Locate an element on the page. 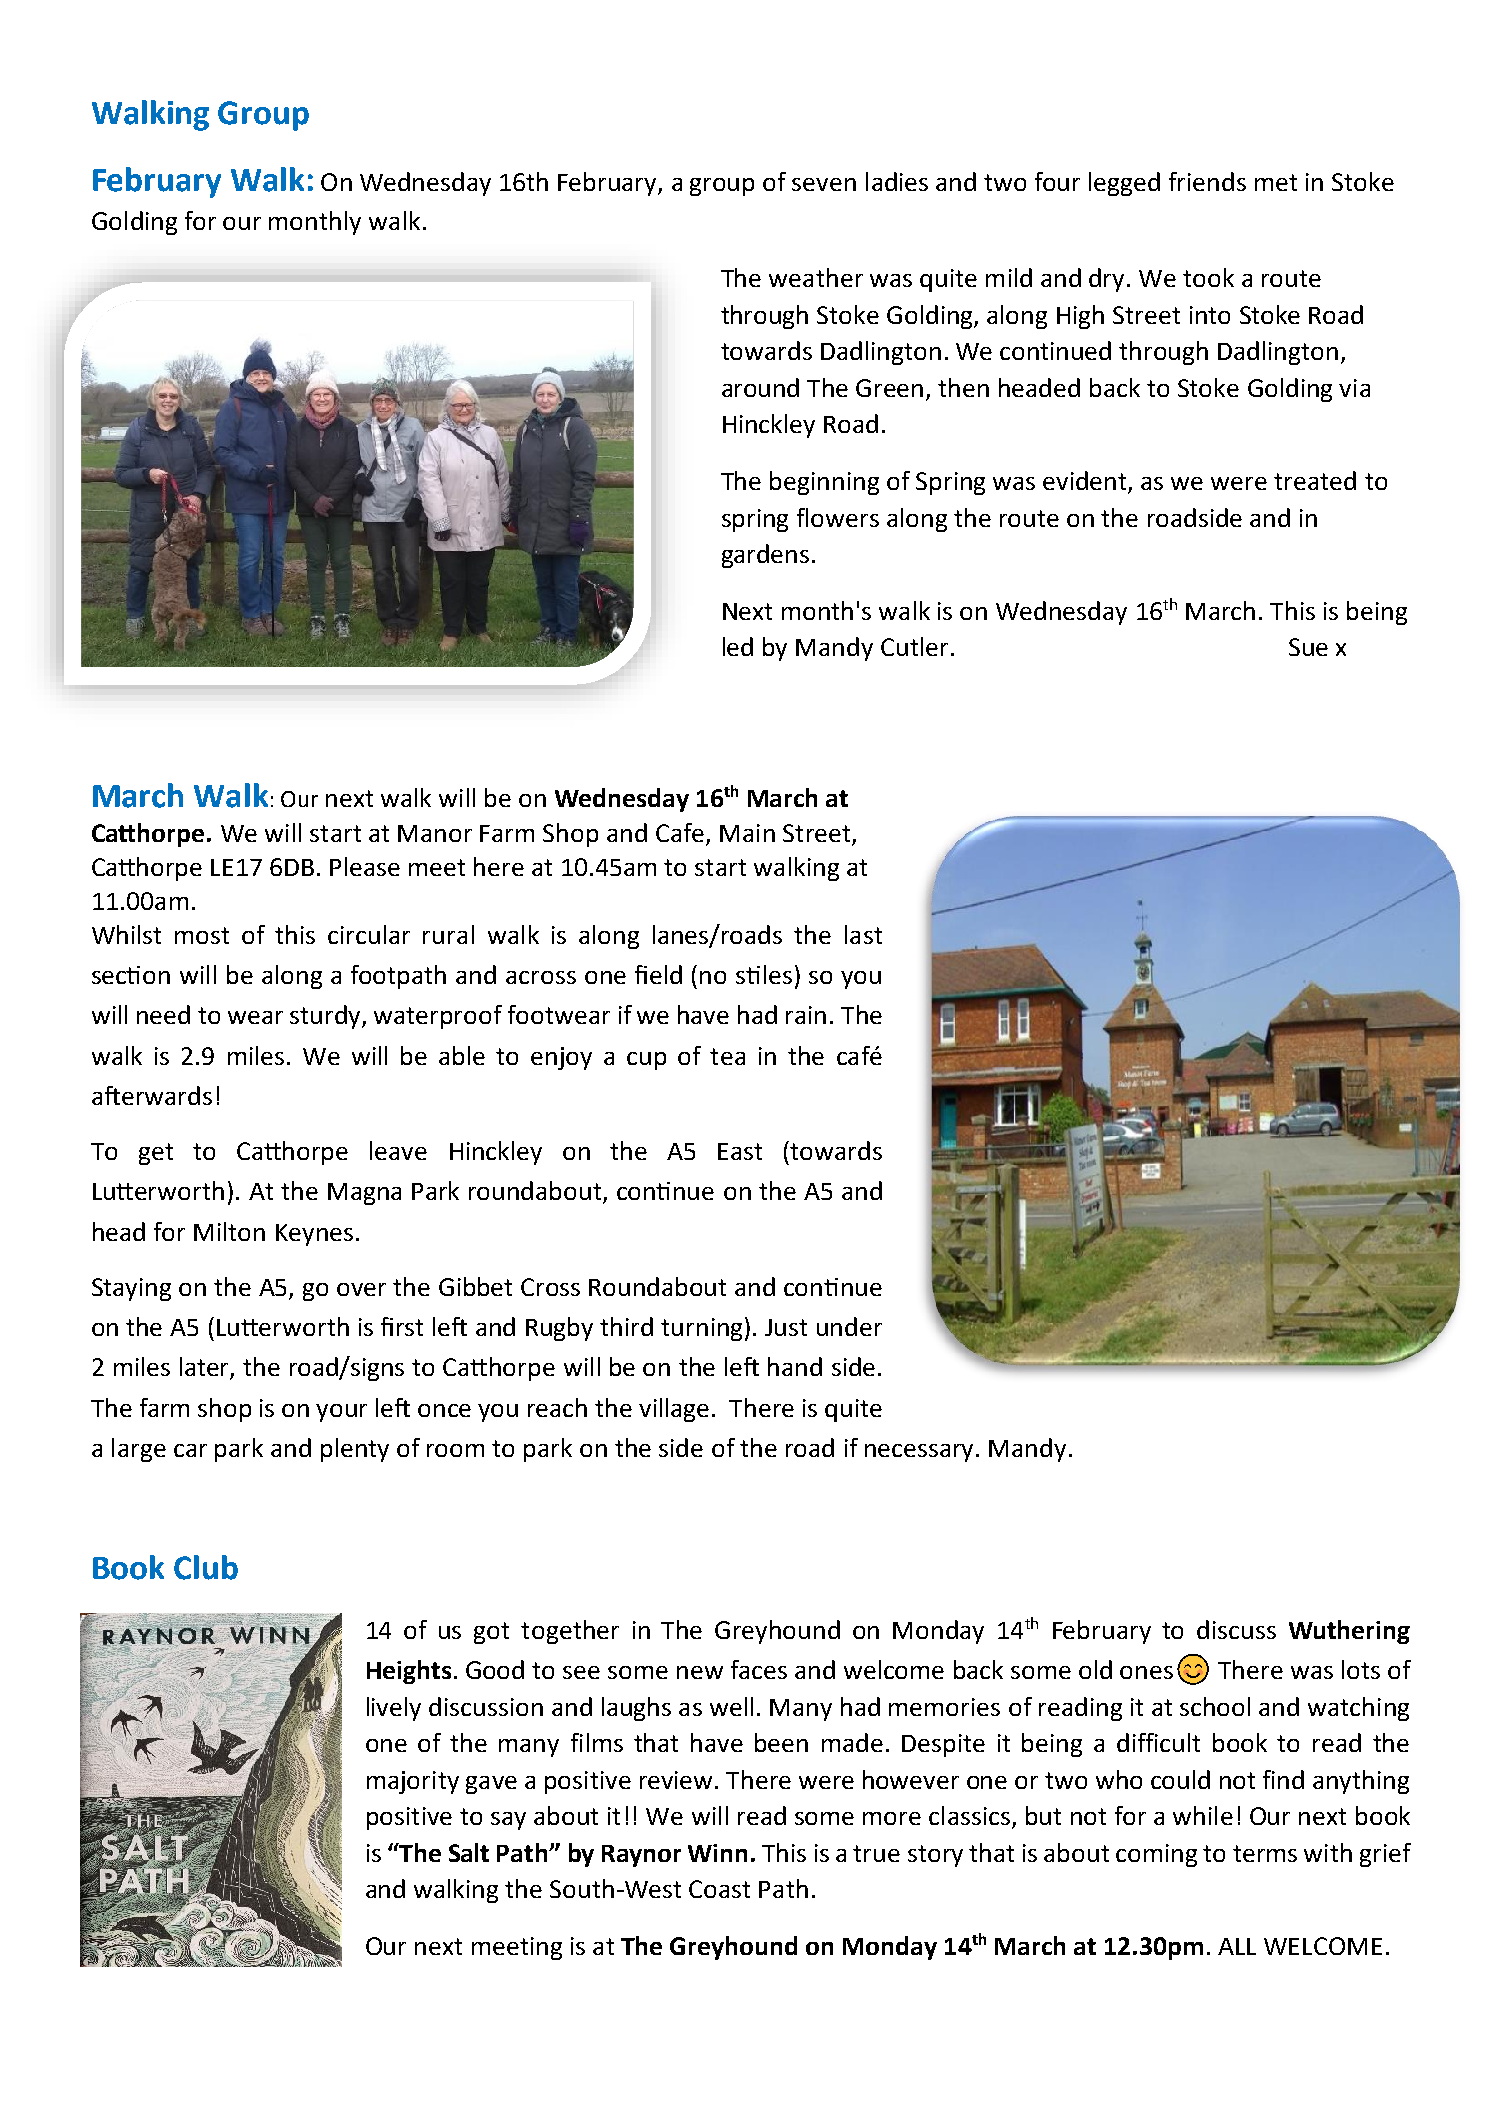 This image has width=1501, height=2123. weather is located at coordinates (816, 277).
